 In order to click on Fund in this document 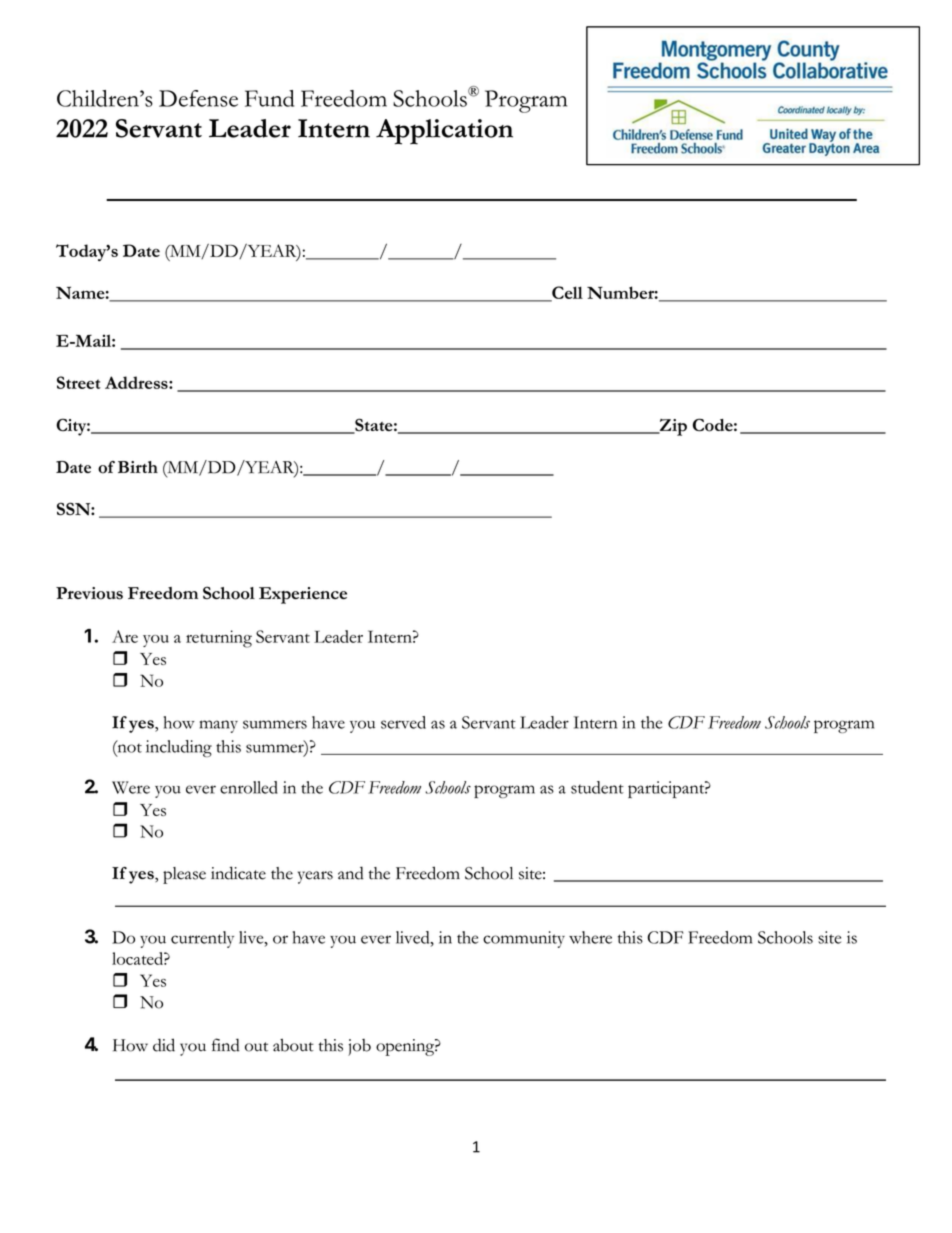, I will do `click(269, 98)`.
